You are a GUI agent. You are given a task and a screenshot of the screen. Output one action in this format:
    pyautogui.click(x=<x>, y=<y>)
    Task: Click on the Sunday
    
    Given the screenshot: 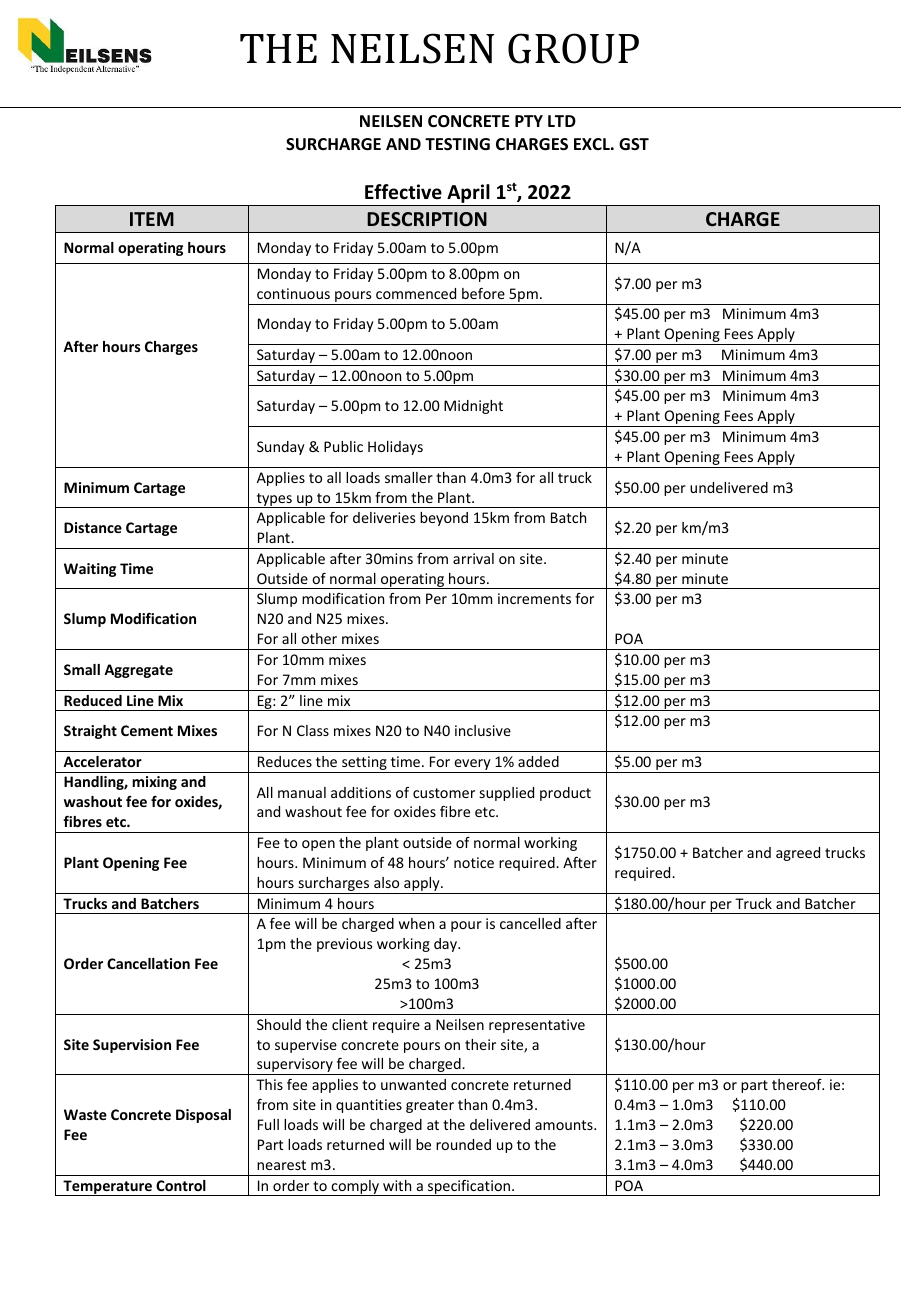 What is the action you would take?
    pyautogui.click(x=281, y=448)
